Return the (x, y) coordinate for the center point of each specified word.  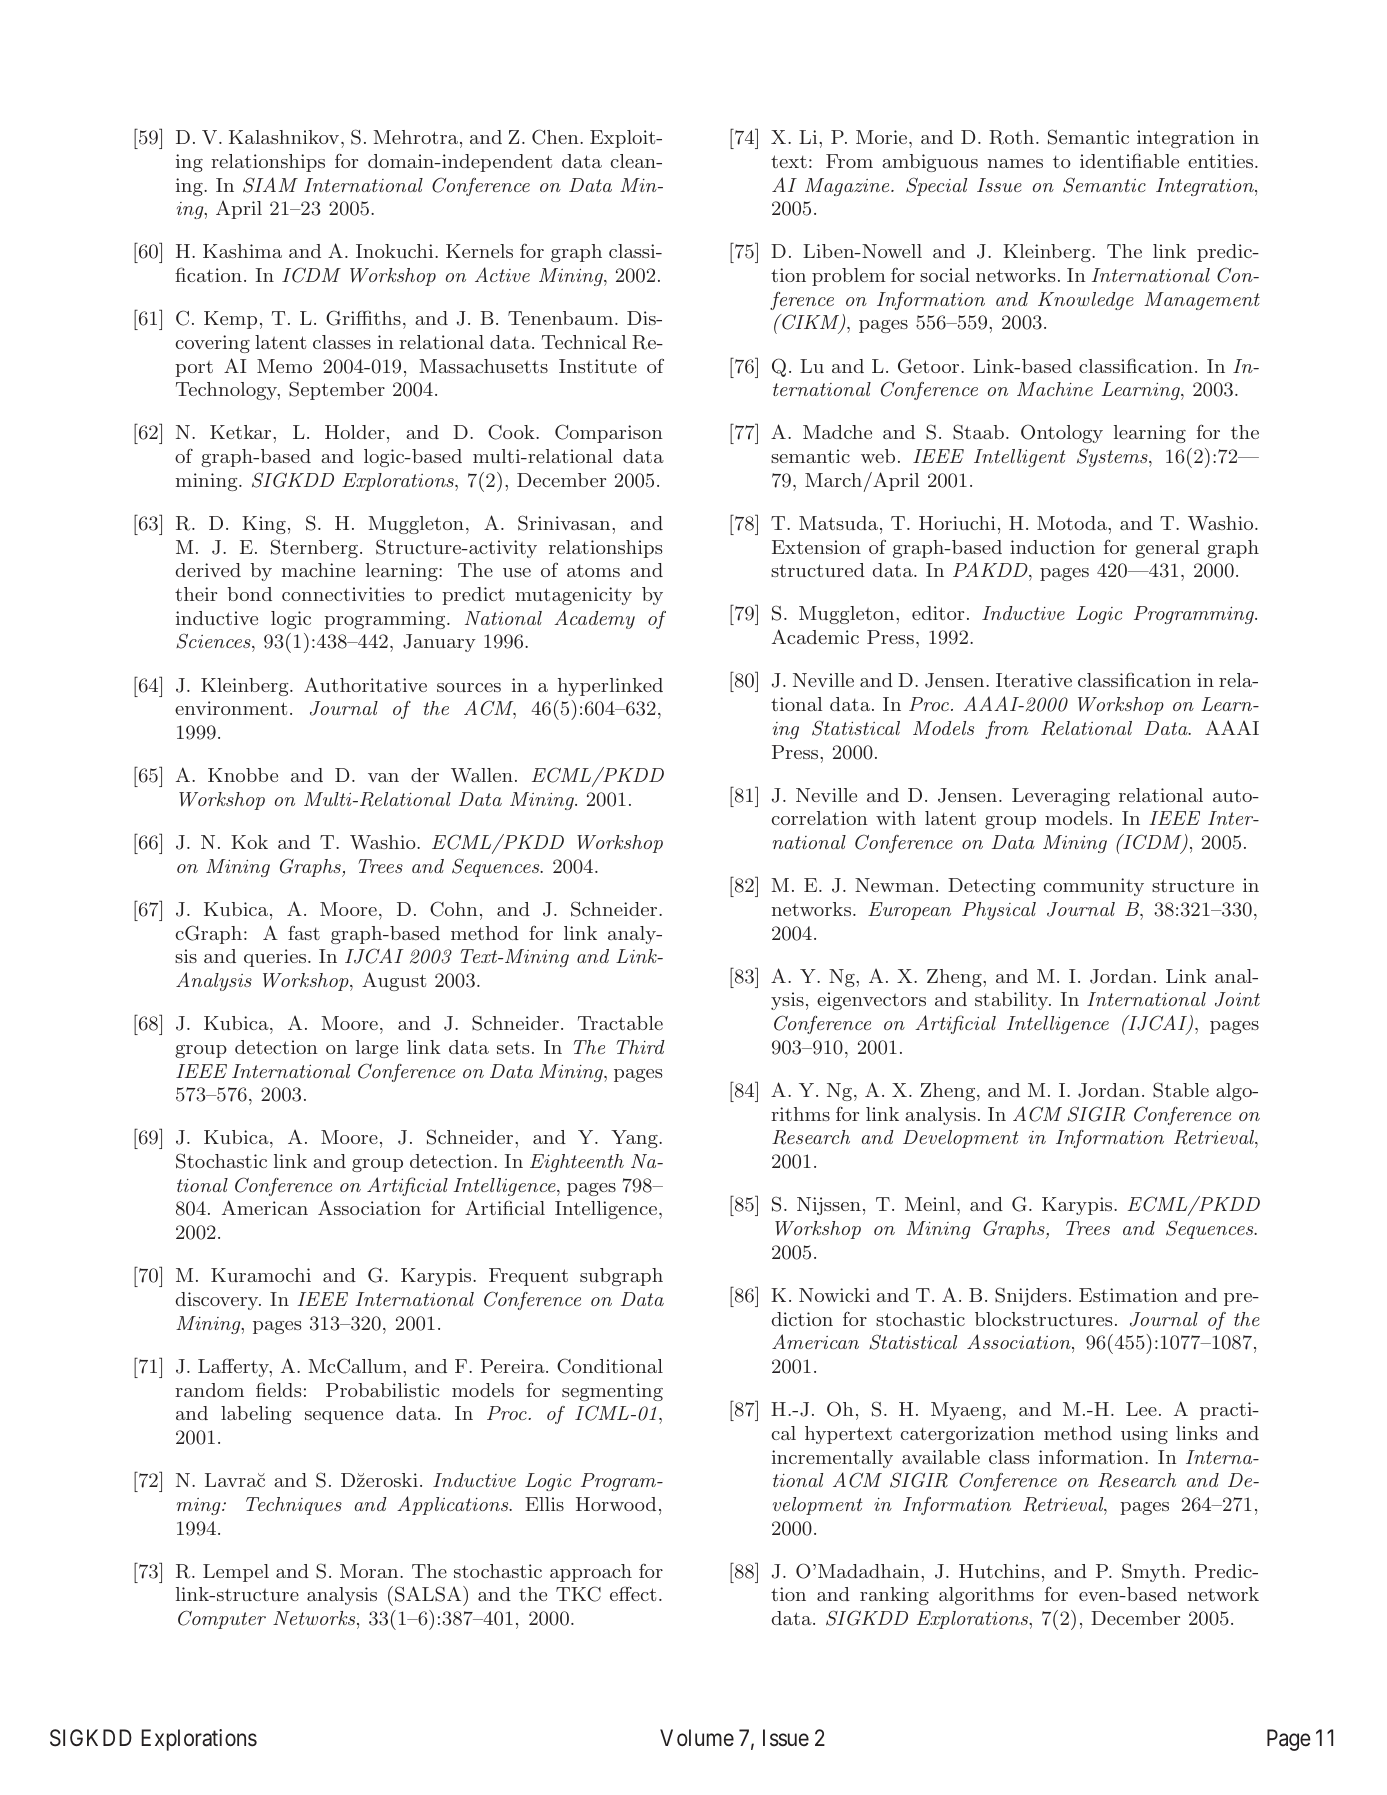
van (383, 777)
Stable (1181, 1090)
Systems (1113, 457)
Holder (355, 432)
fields (279, 1389)
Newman (894, 885)
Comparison (609, 433)
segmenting (612, 1392)
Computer (222, 1619)
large (377, 1049)
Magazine (848, 187)
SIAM (270, 185)
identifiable (1129, 160)
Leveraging (1061, 797)
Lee (1141, 1409)
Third (640, 1047)
